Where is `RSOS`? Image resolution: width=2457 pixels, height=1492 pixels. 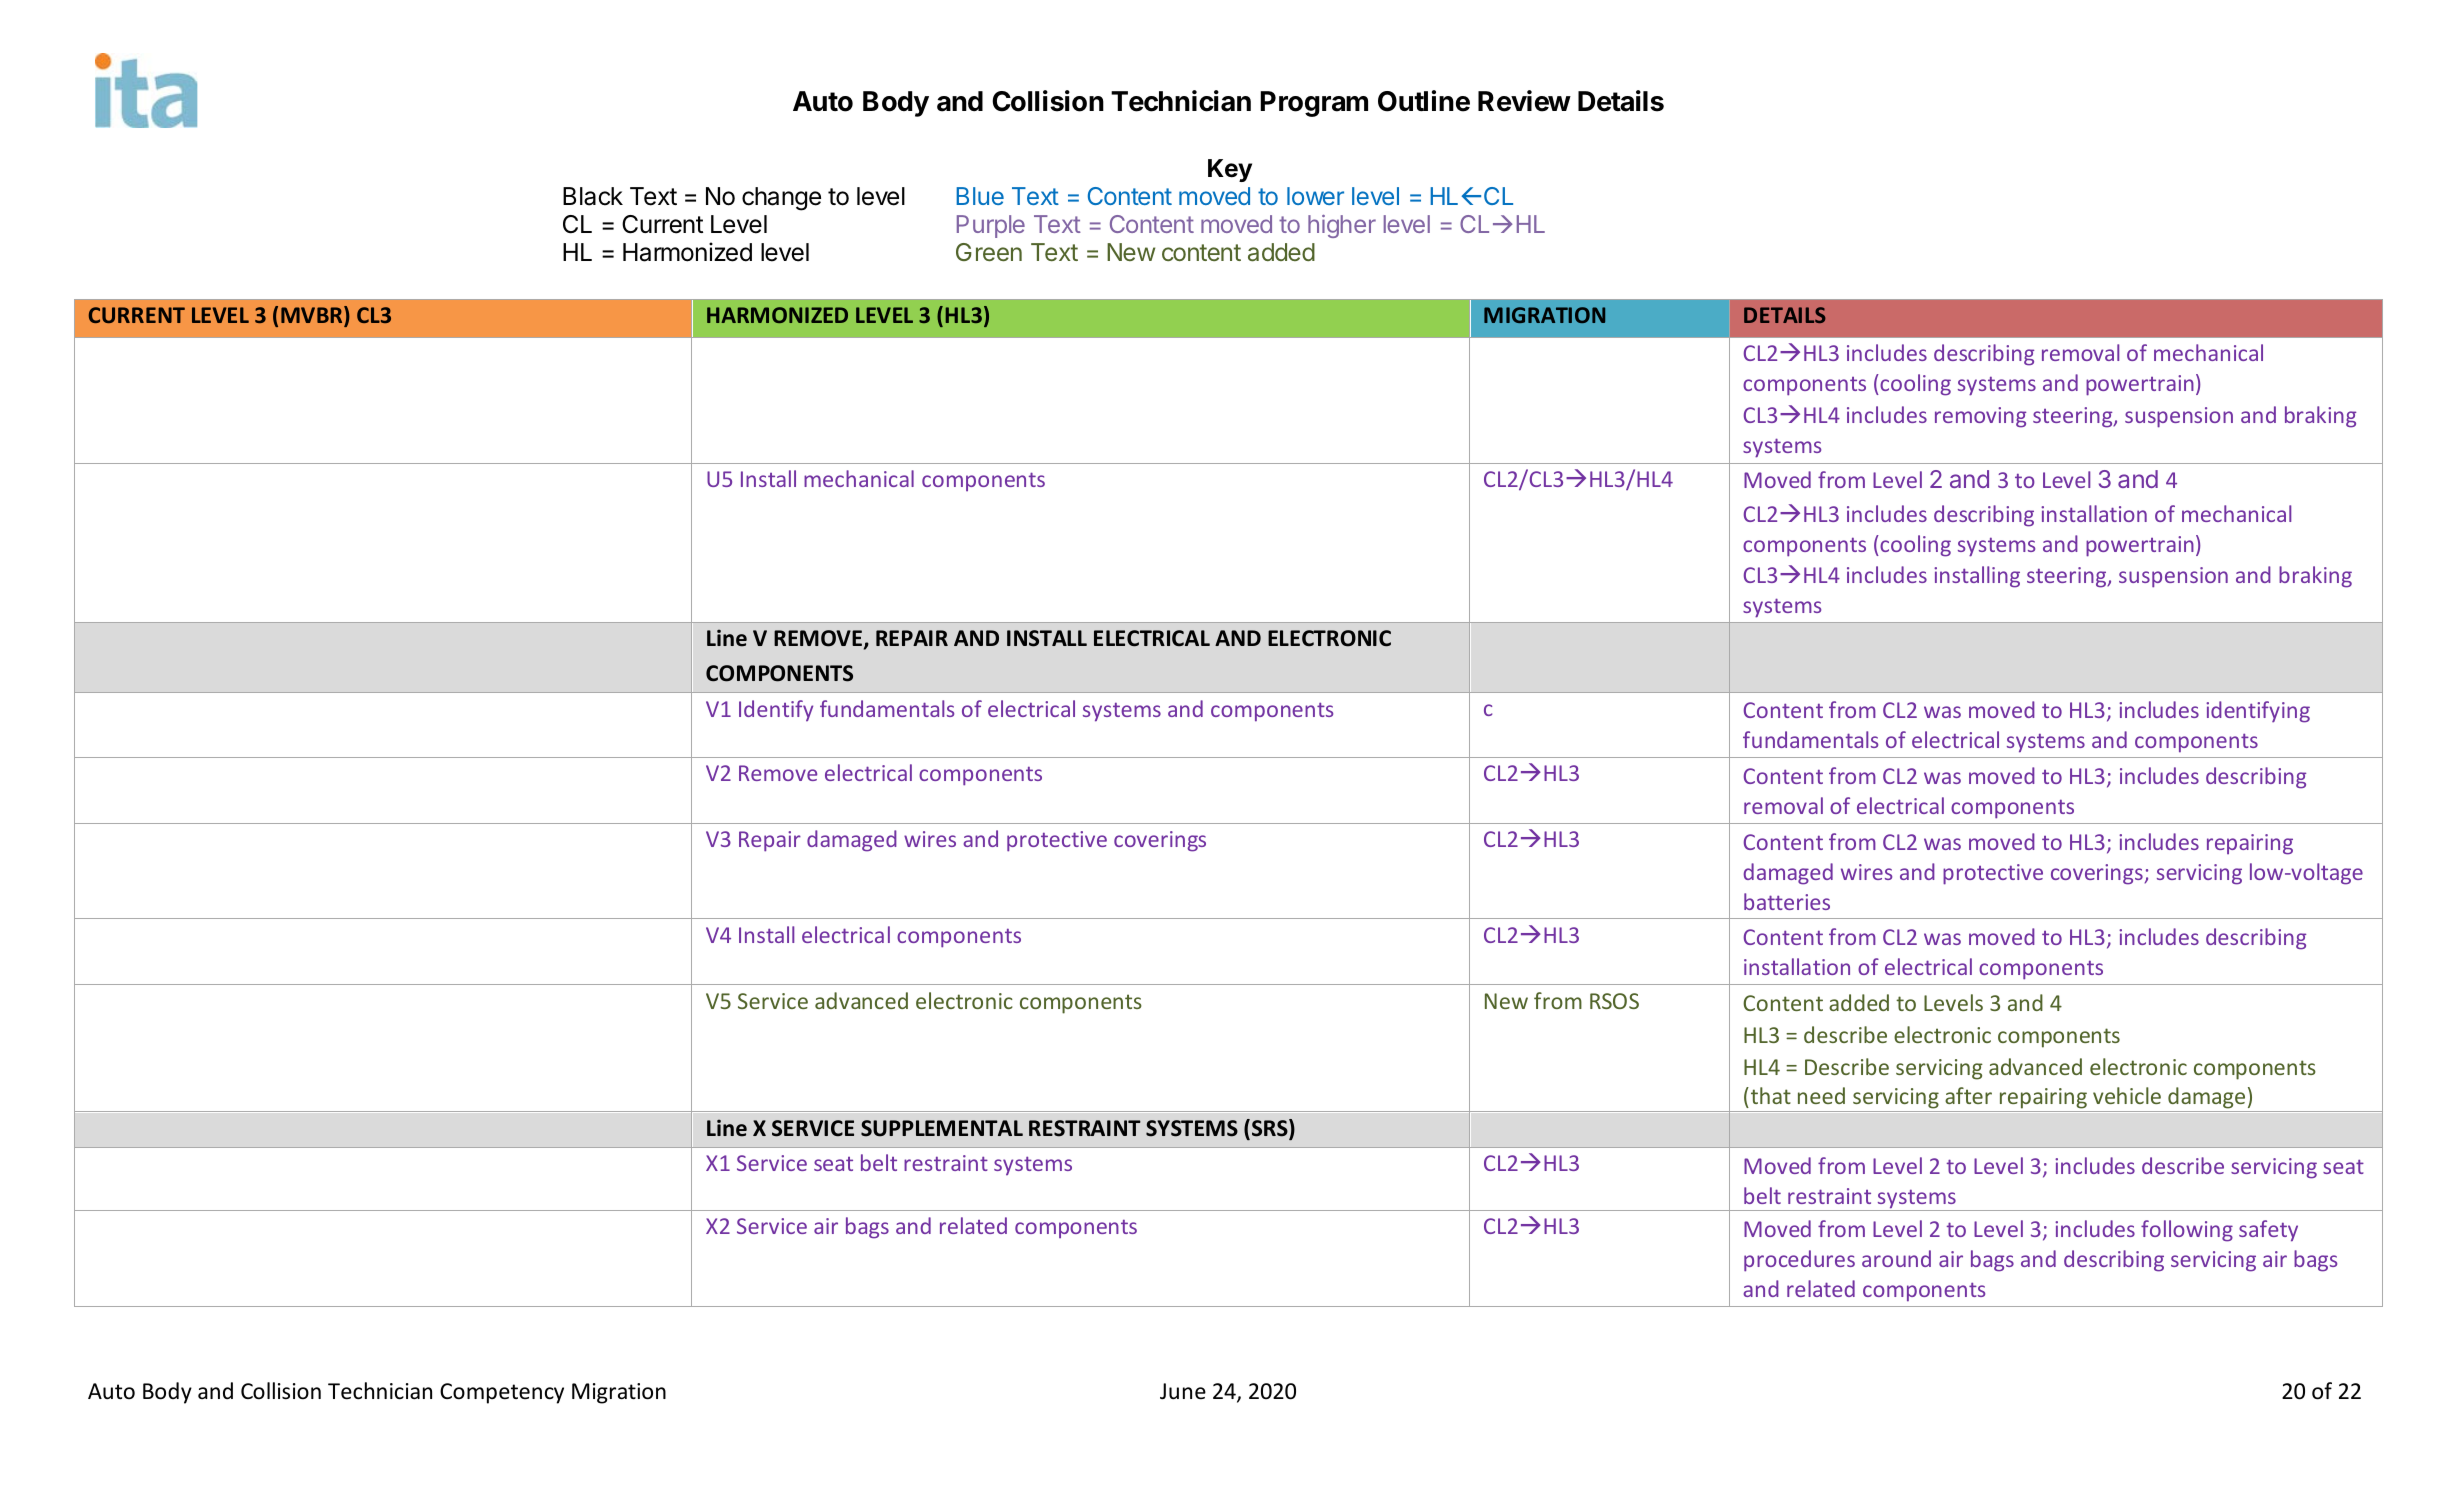
RSOS is located at coordinates (1614, 1001).
